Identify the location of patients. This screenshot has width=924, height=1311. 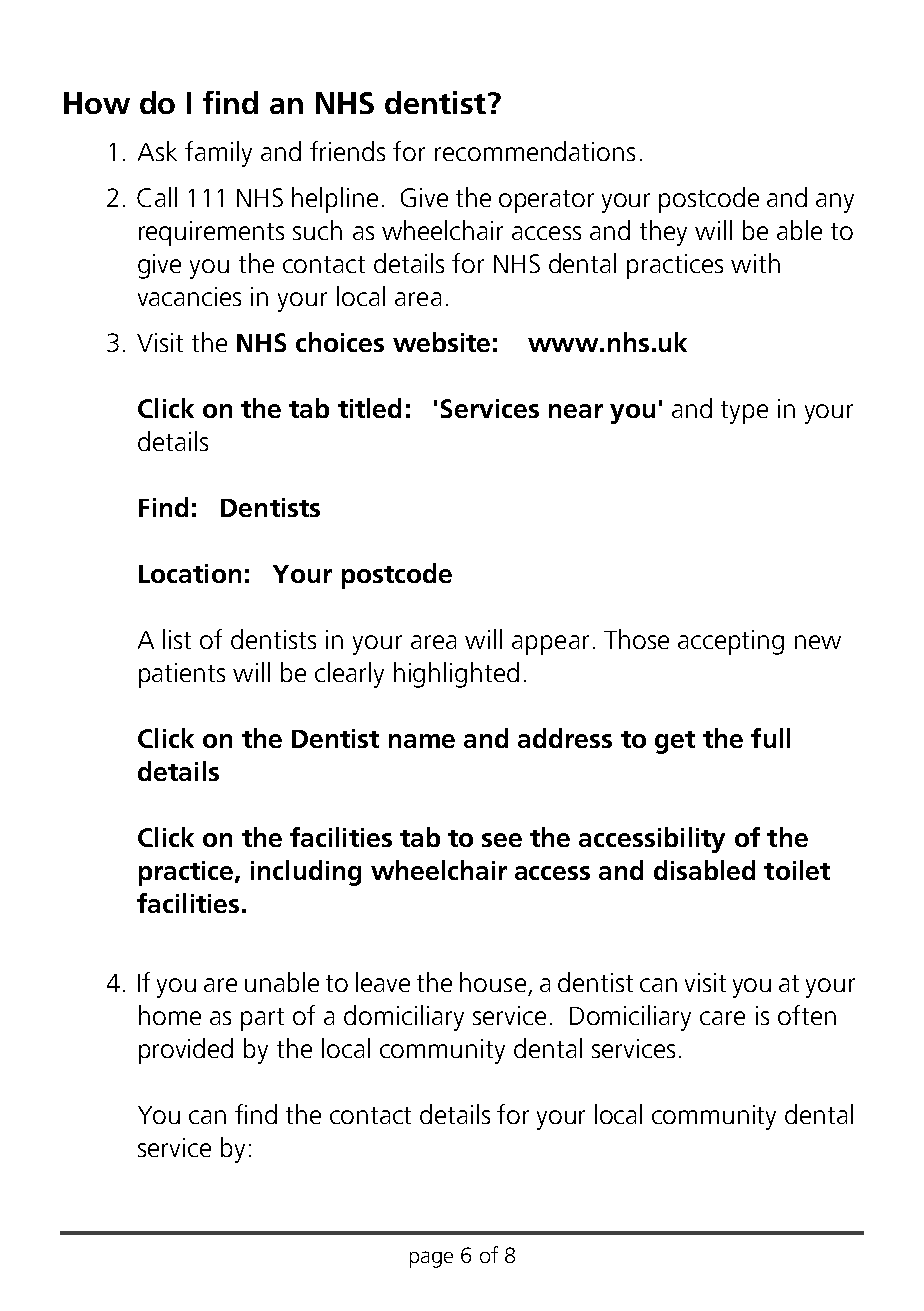
(182, 675).
